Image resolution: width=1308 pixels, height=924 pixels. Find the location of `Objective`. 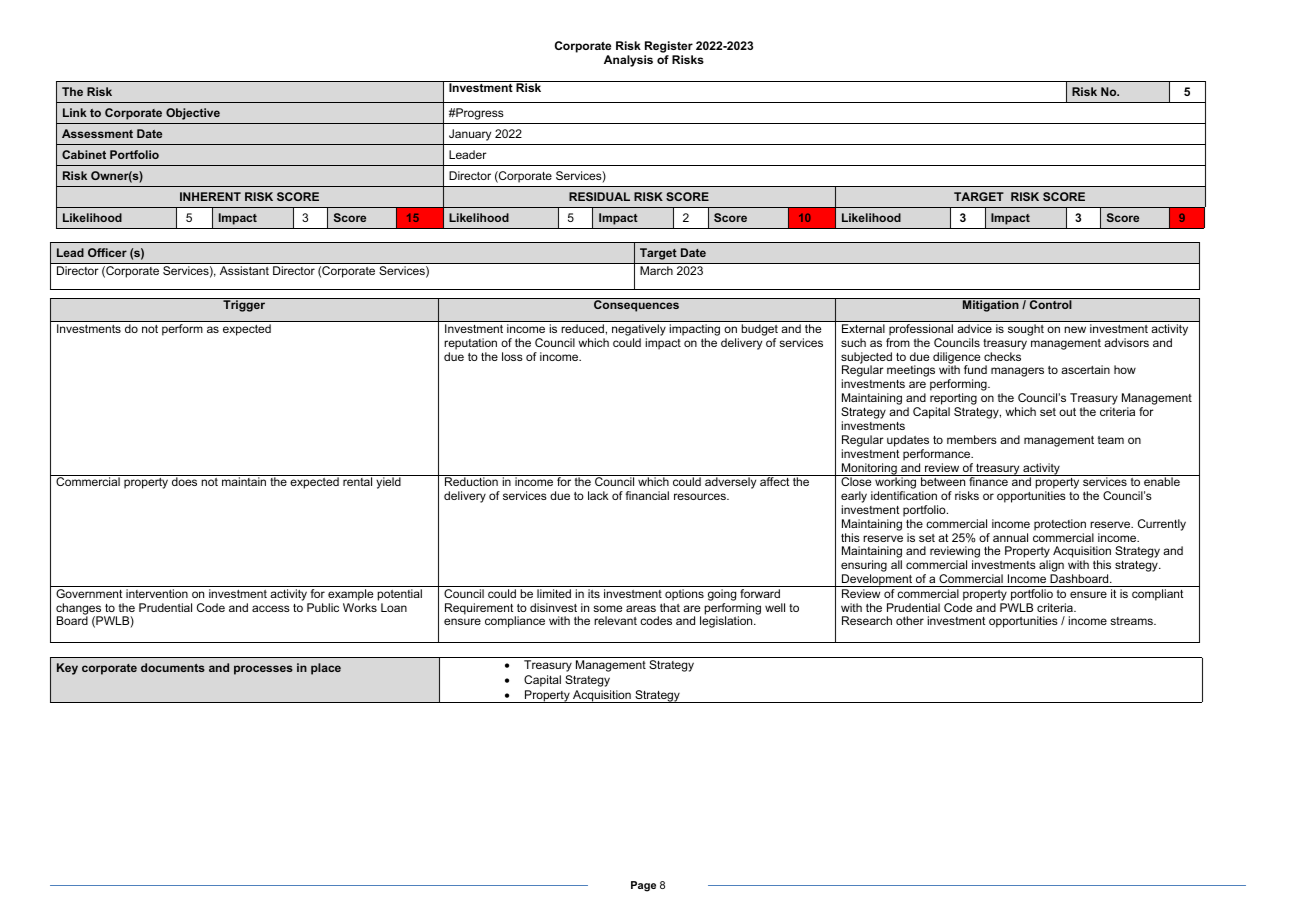

Objective is located at coordinates (193, 114).
